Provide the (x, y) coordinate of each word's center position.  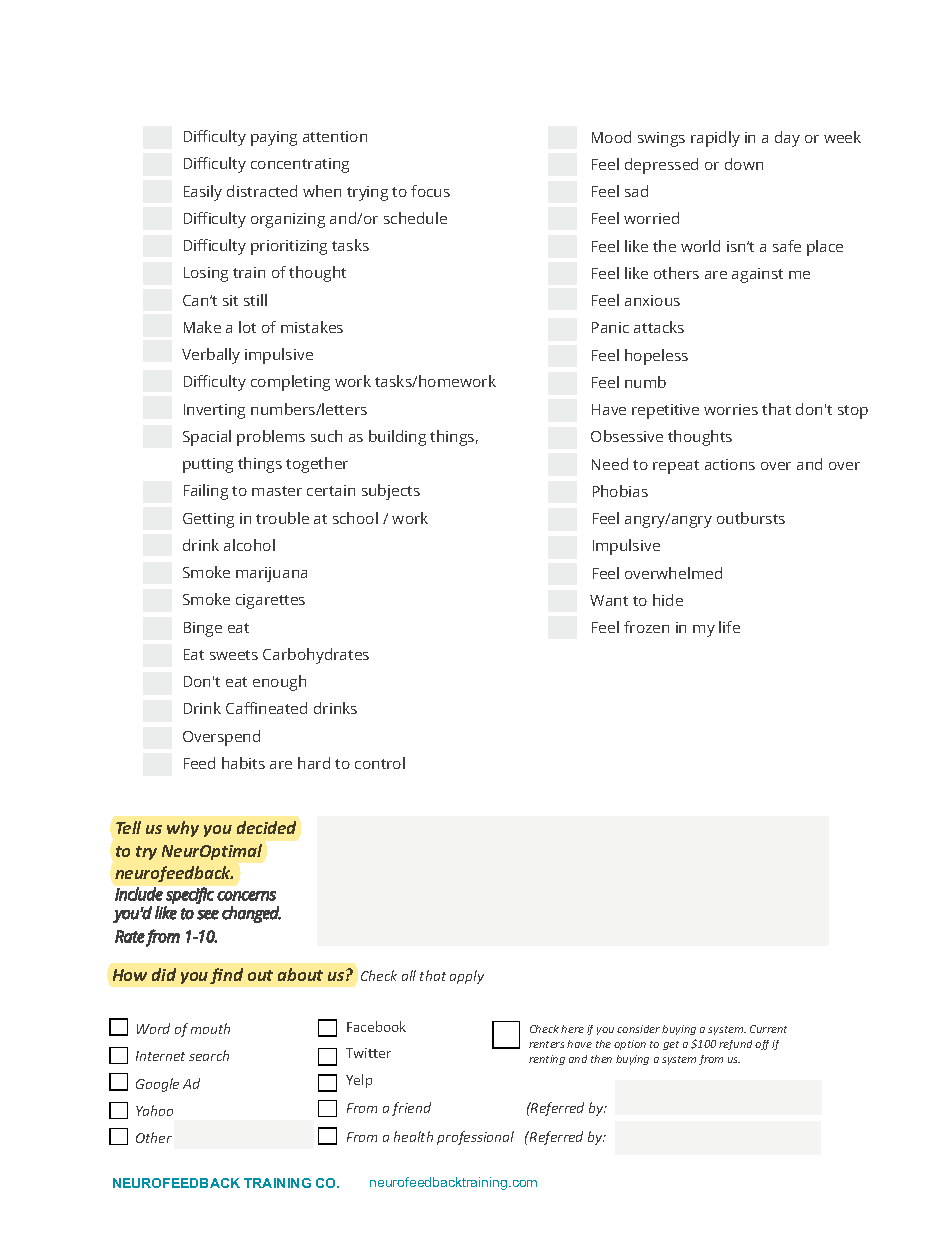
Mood (611, 137)
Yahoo (154, 1110)
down (744, 164)
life (729, 627)
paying (274, 138)
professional (475, 1138)
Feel (605, 627)
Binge (203, 629)
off (762, 1045)
